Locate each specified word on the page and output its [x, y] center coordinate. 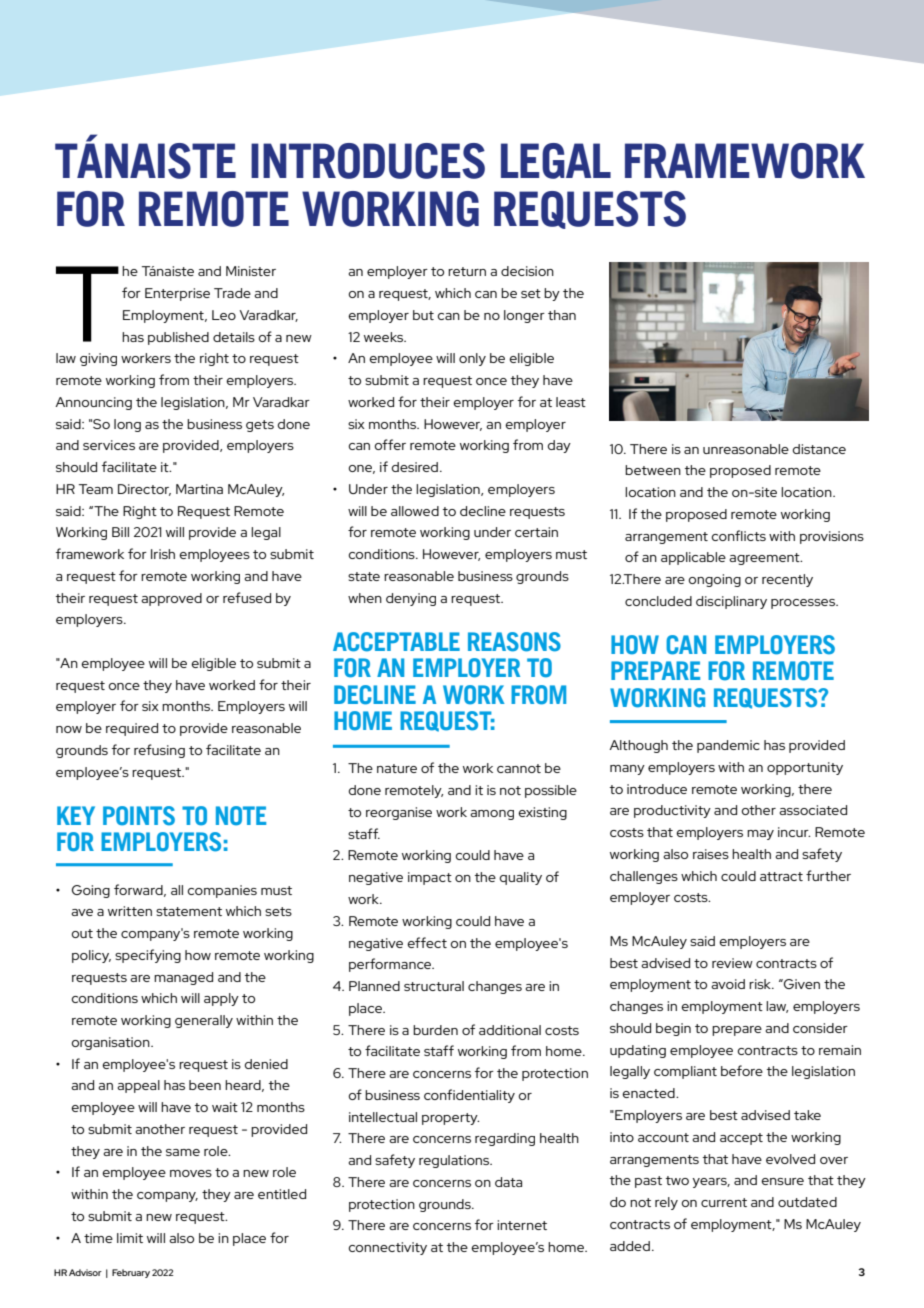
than [562, 315]
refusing [159, 751]
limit [130, 1238]
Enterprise [177, 294]
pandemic [728, 746]
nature [397, 768]
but [423, 315]
